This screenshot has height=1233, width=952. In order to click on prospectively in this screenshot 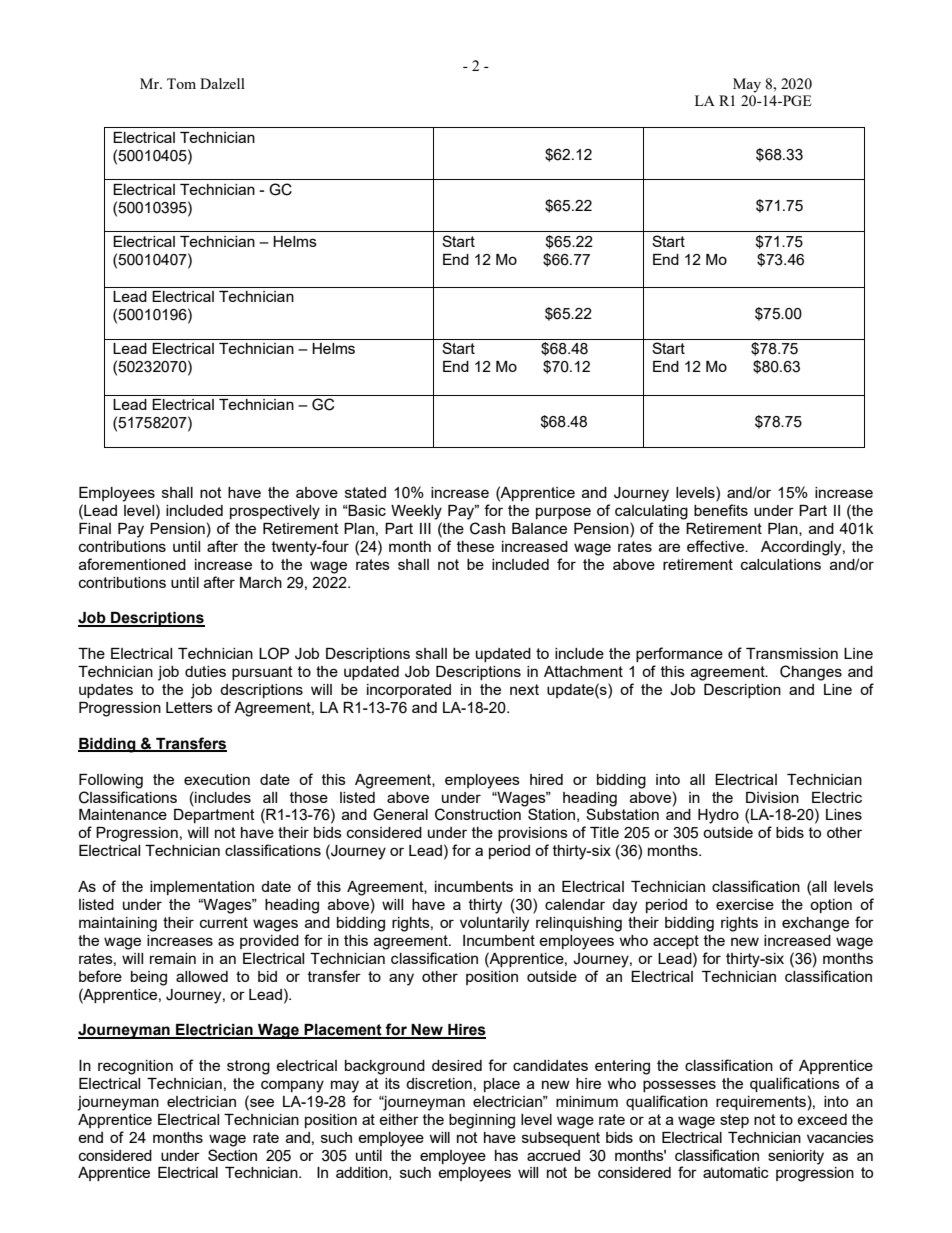, I will do `click(275, 512)`.
